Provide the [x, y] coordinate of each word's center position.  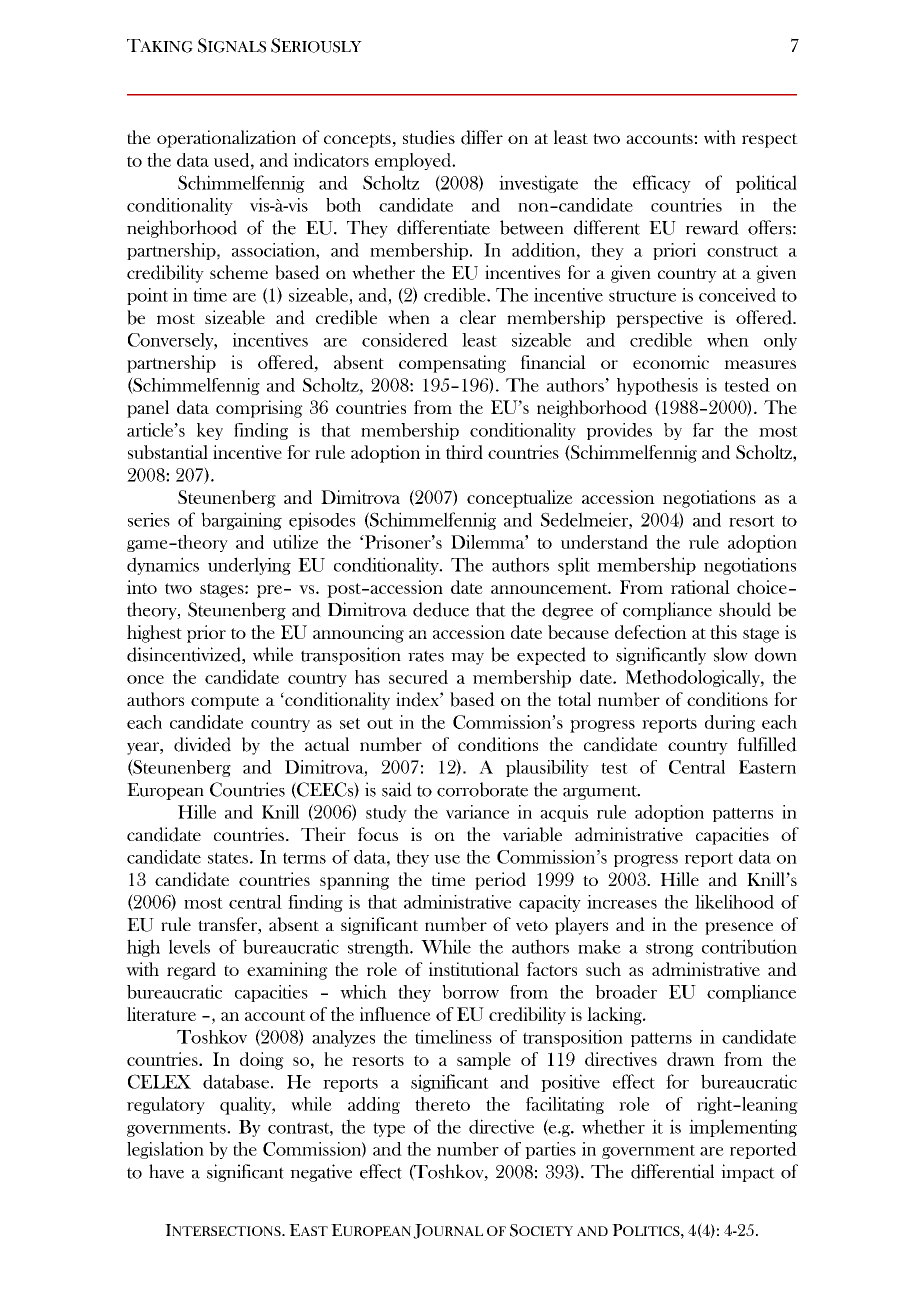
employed [414, 162]
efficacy [662, 184]
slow [731, 654]
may [467, 659]
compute [225, 702]
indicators [331, 160]
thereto [442, 1104]
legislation [165, 1150]
